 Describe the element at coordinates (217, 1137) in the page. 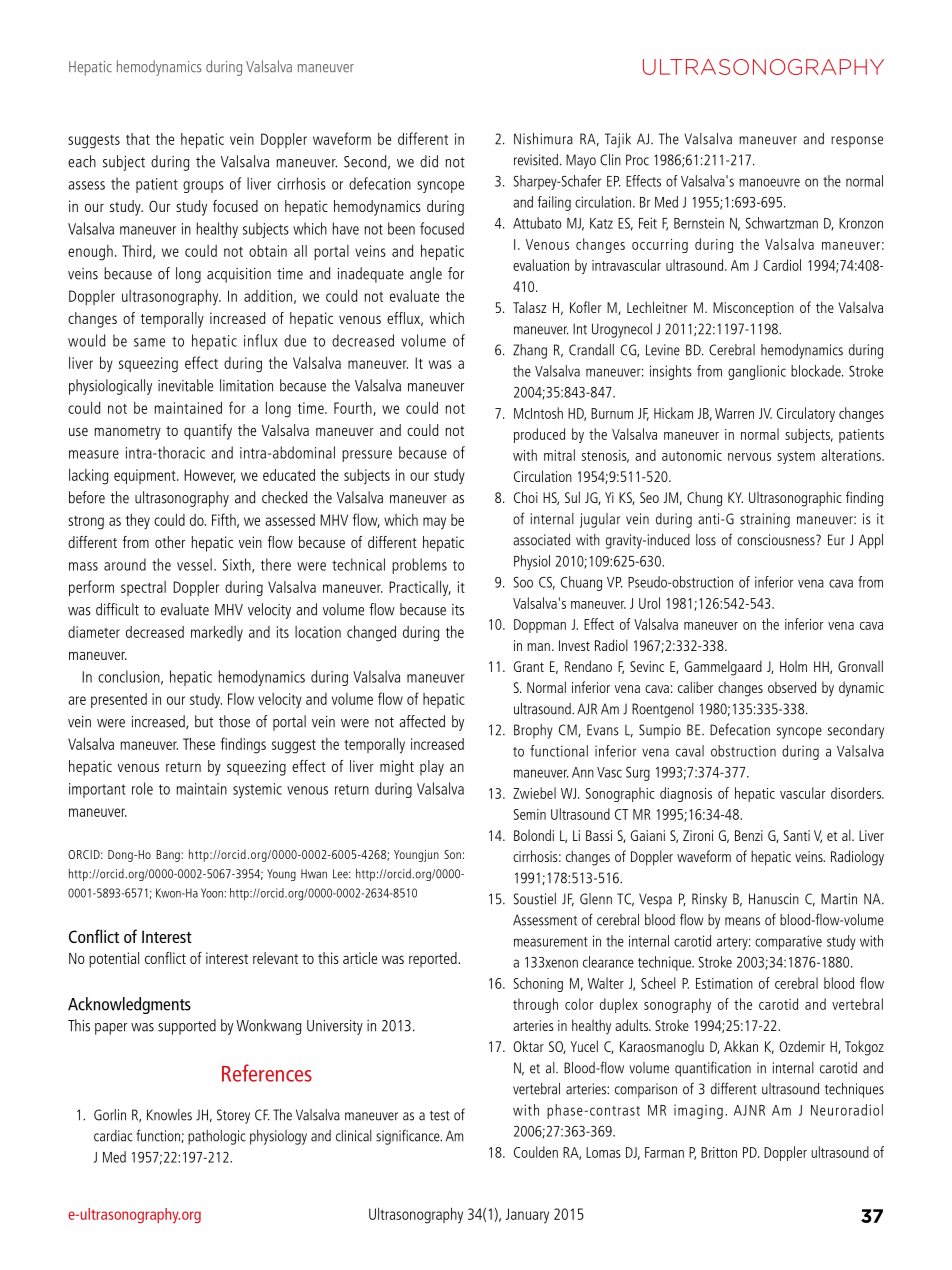

I see `pathologic` at that location.
